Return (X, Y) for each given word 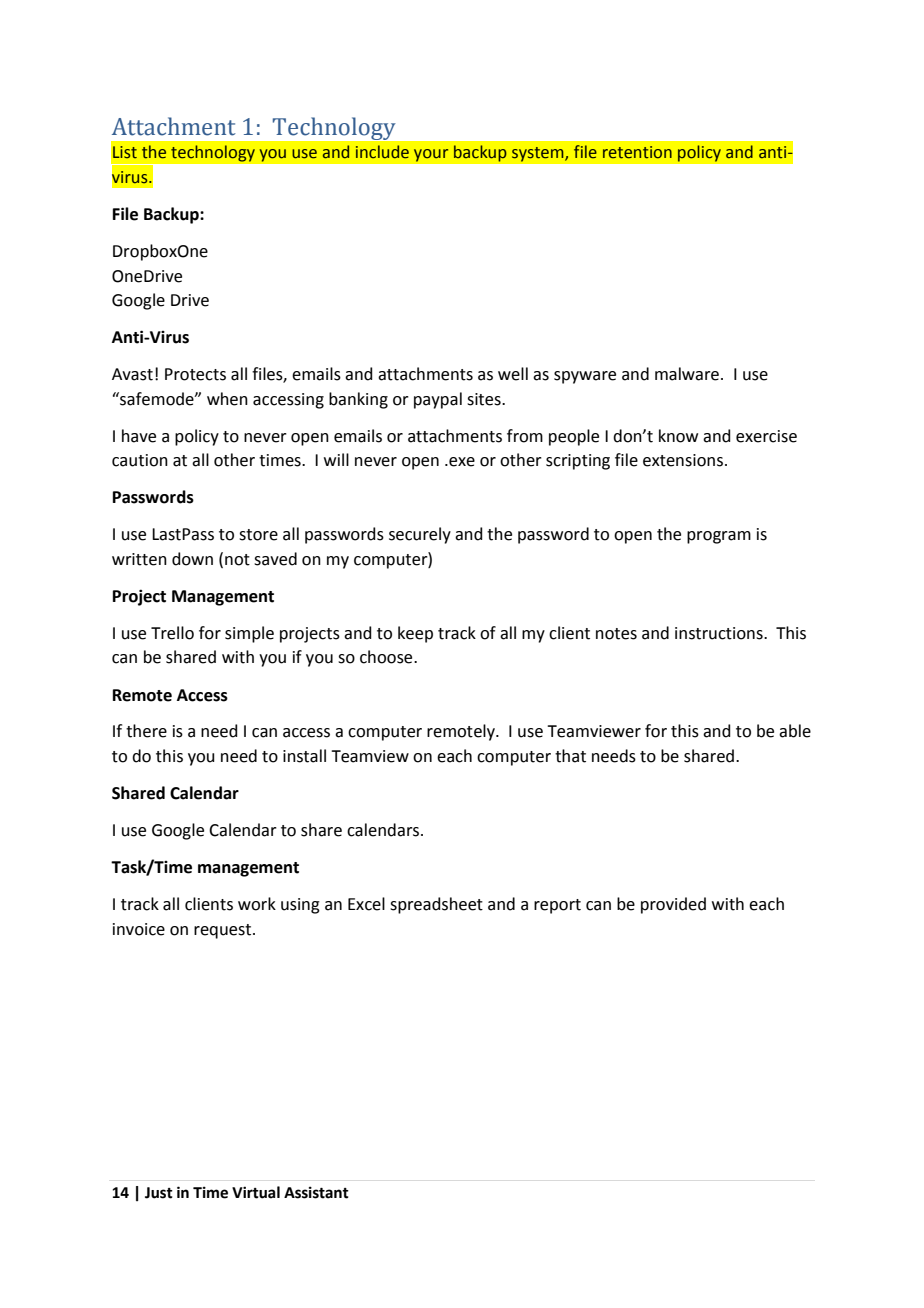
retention (637, 152)
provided (673, 905)
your (431, 155)
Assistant (316, 1192)
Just (159, 1193)
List (125, 152)
